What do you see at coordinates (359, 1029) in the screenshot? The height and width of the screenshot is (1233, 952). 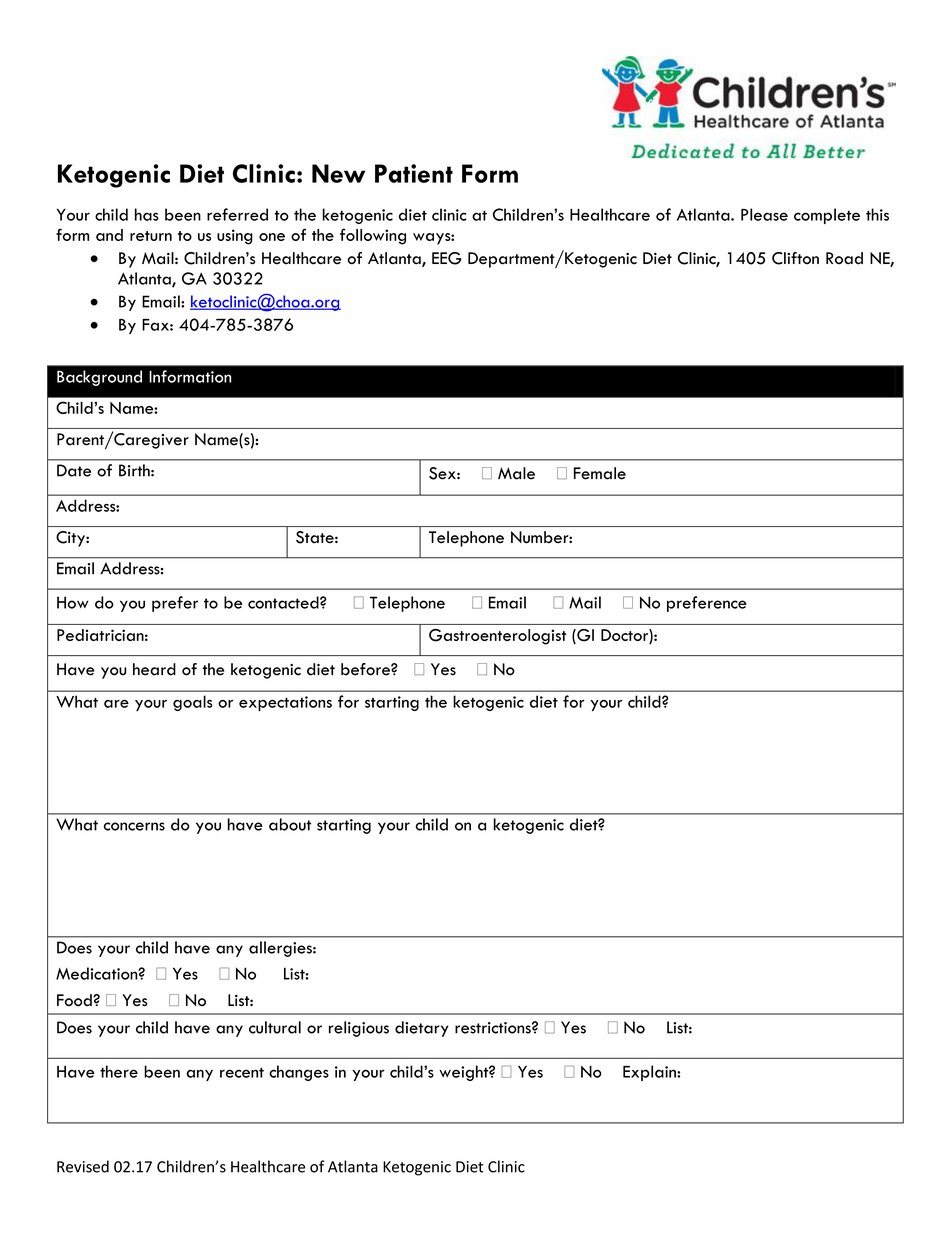 I see `religious` at bounding box center [359, 1029].
